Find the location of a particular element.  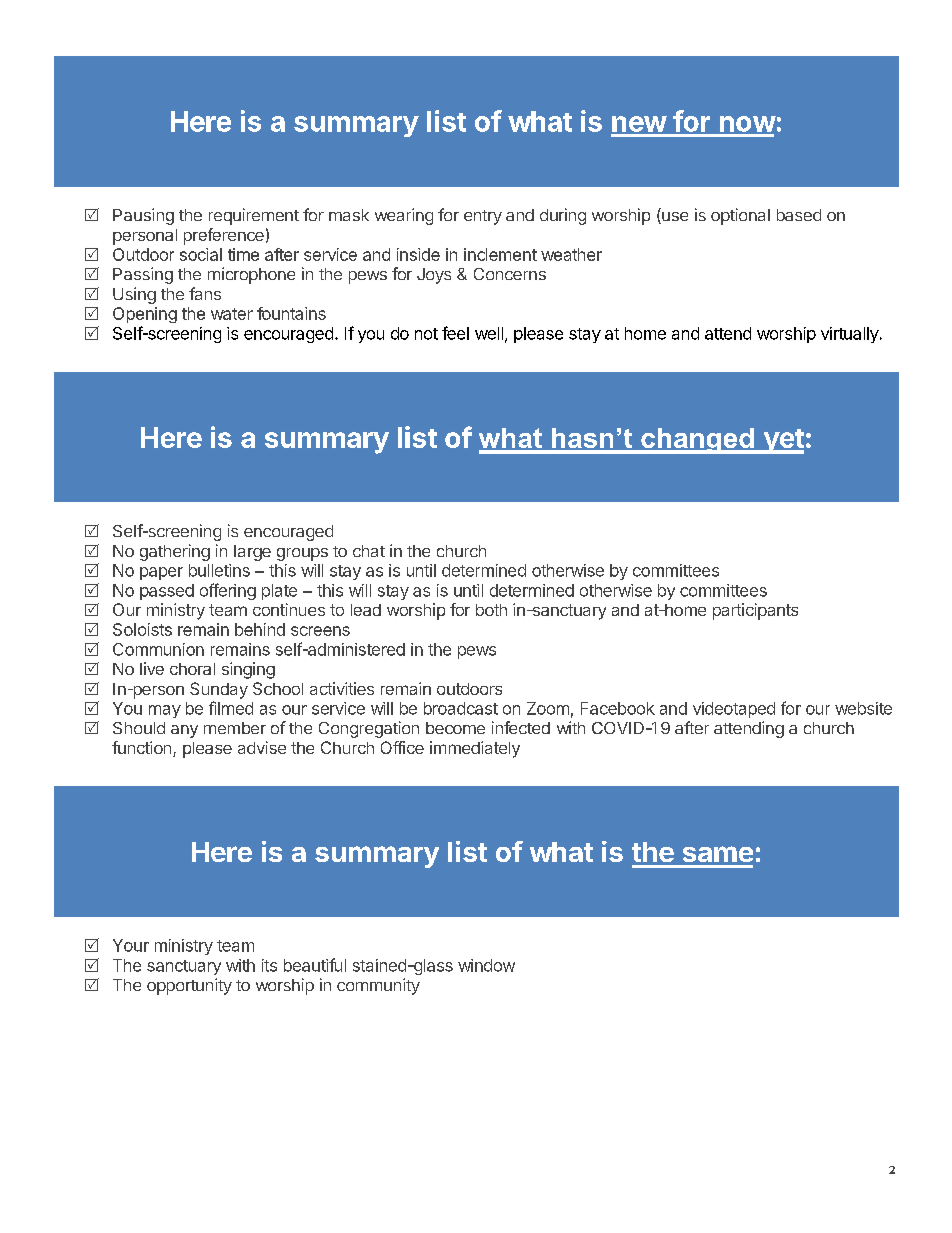

offering is located at coordinates (228, 591).
